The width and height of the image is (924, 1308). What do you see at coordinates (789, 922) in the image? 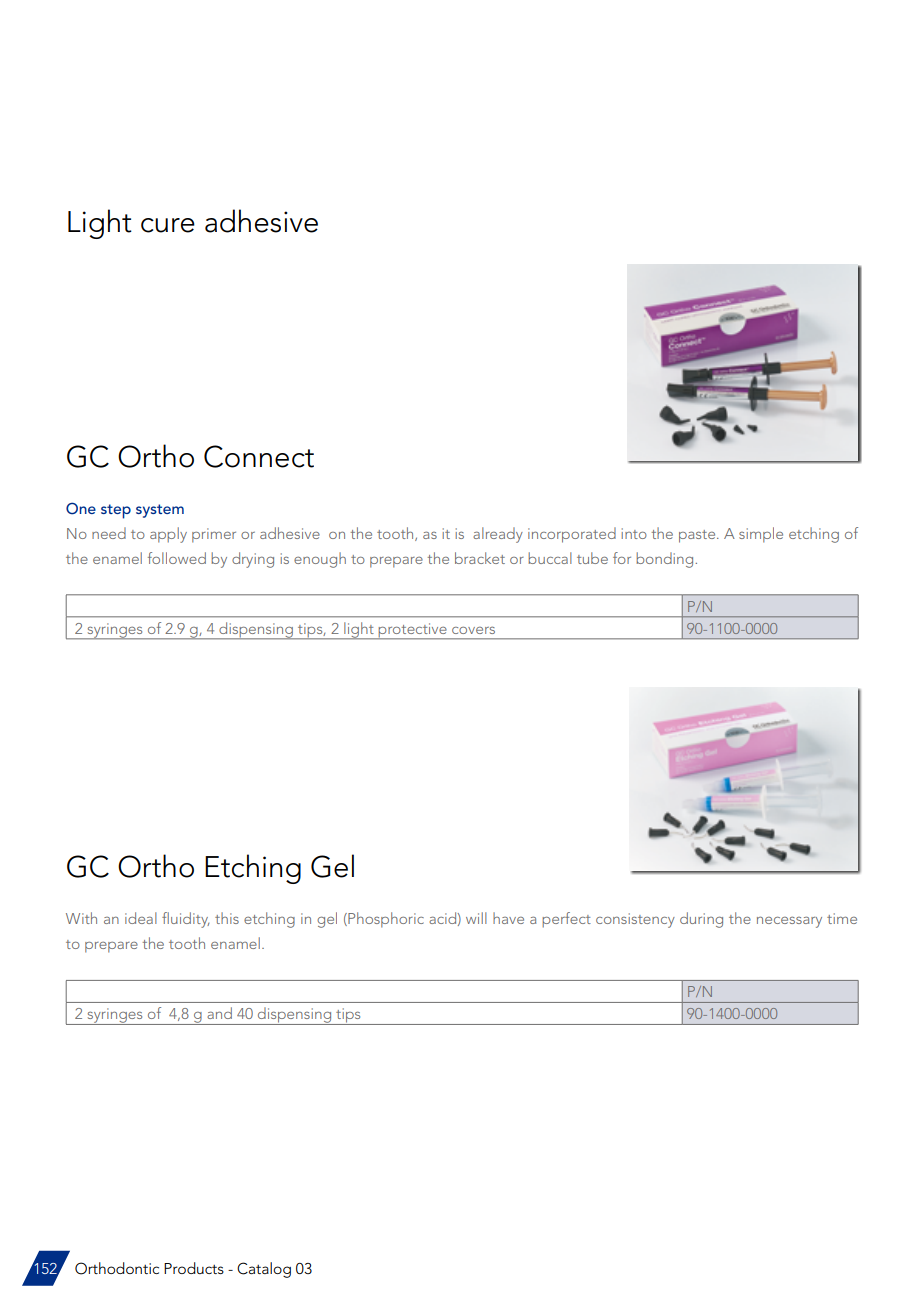
I see `necessary` at bounding box center [789, 922].
